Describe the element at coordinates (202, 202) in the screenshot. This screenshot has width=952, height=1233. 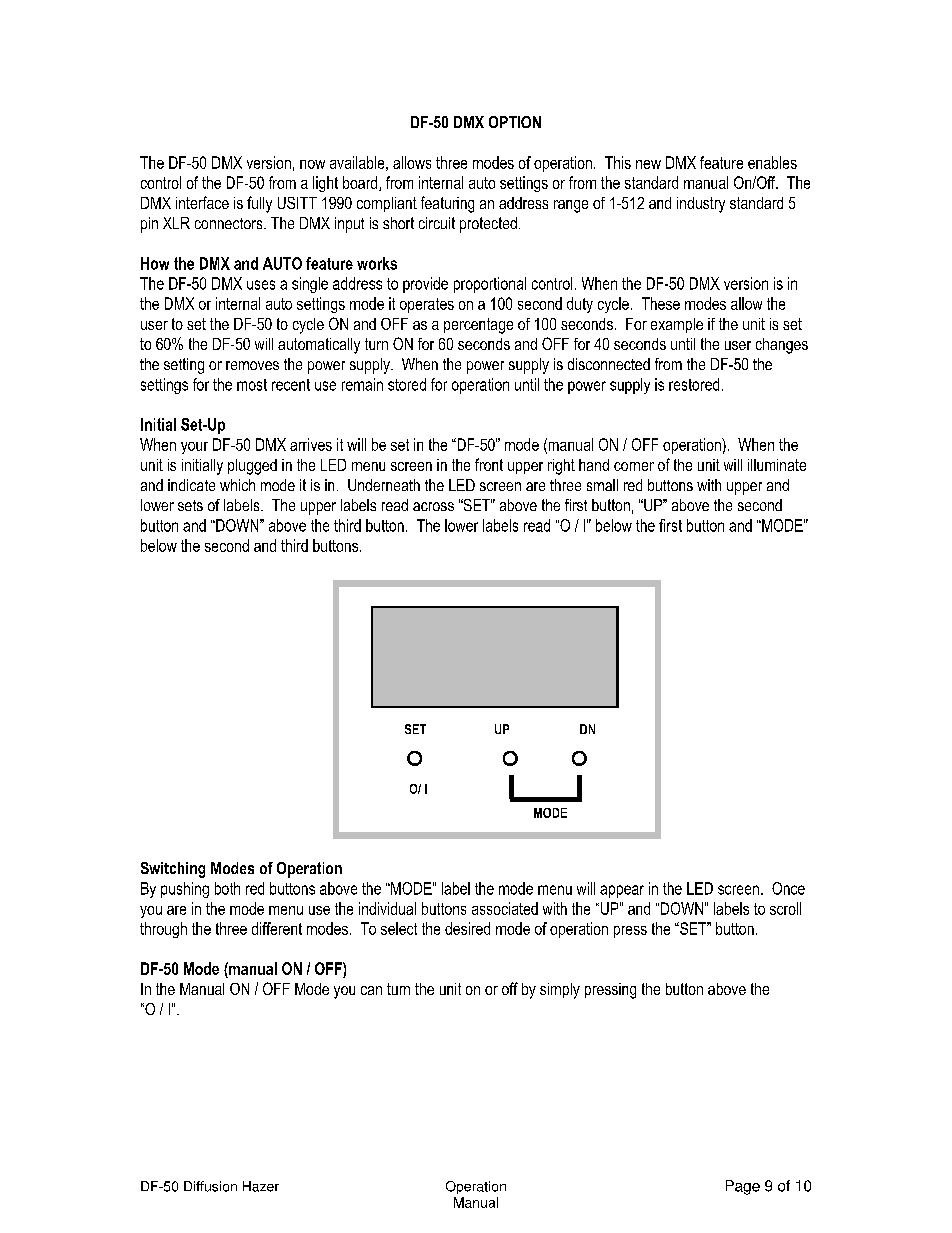
I see `interface` at that location.
